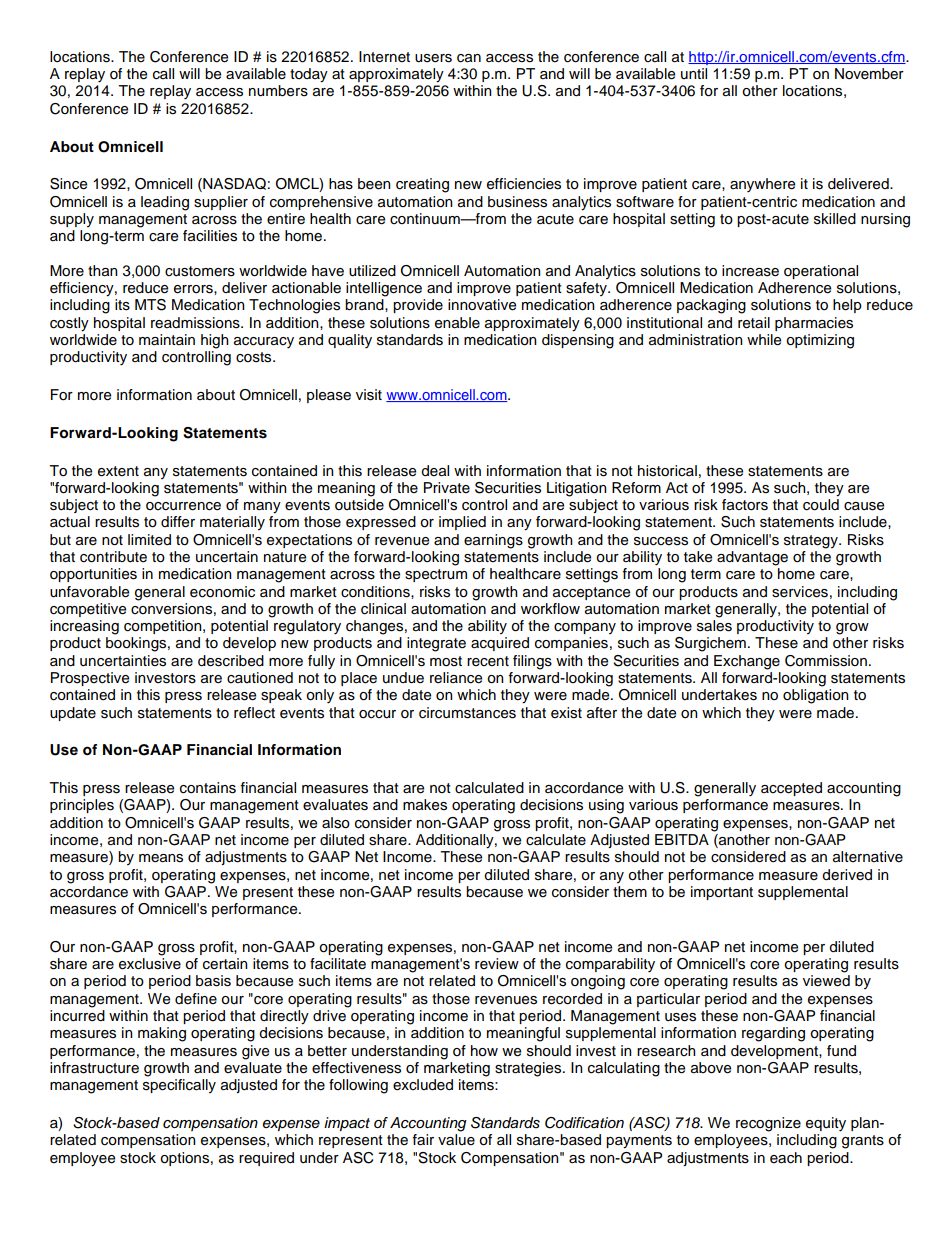 This screenshot has width=952, height=1233. Describe the element at coordinates (266, 1159) in the screenshot. I see `required` at that location.
